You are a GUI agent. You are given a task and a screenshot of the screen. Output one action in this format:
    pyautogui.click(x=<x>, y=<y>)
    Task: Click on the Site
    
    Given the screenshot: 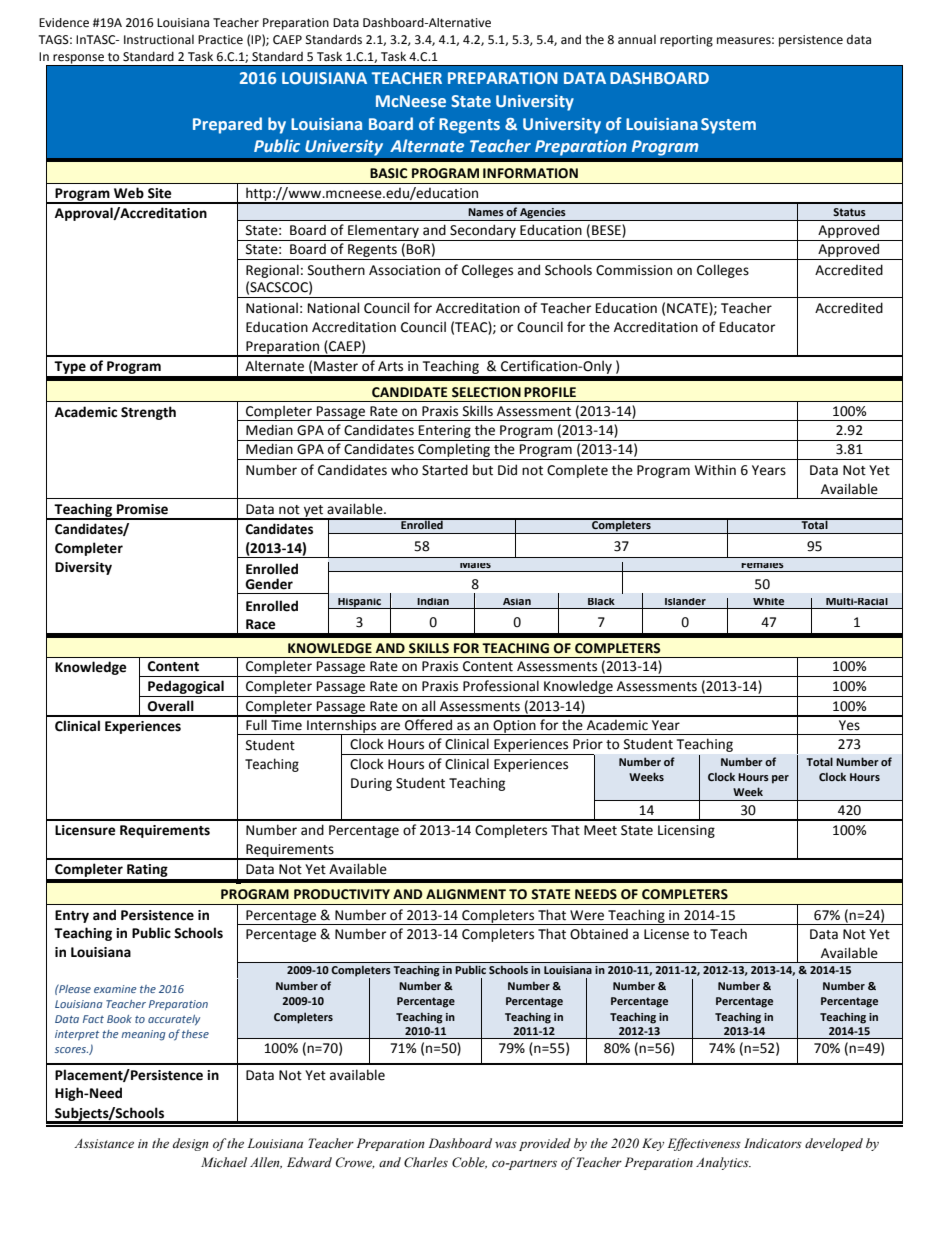 What is the action you would take?
    pyautogui.click(x=159, y=193)
